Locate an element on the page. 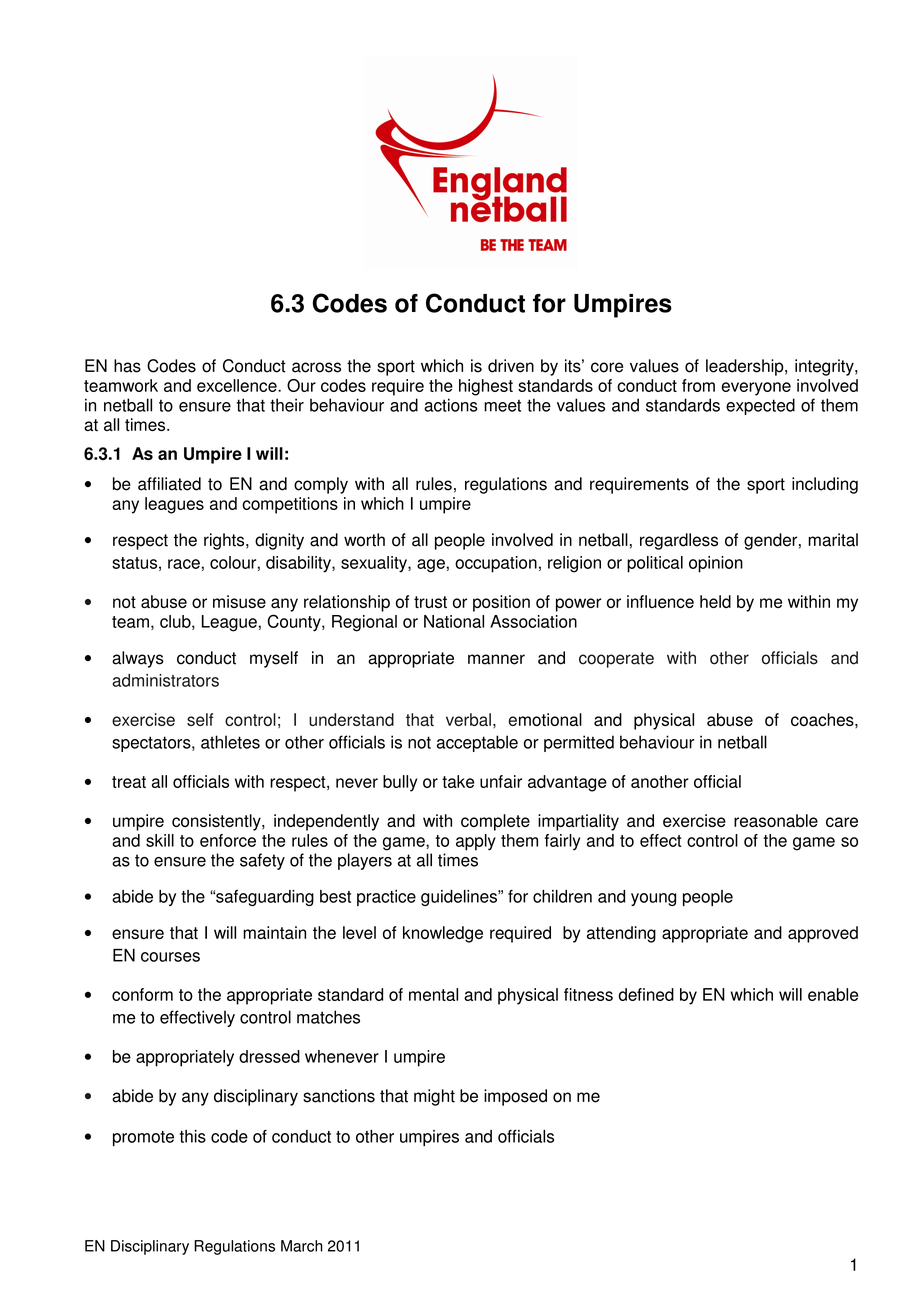  manner is located at coordinates (496, 659).
